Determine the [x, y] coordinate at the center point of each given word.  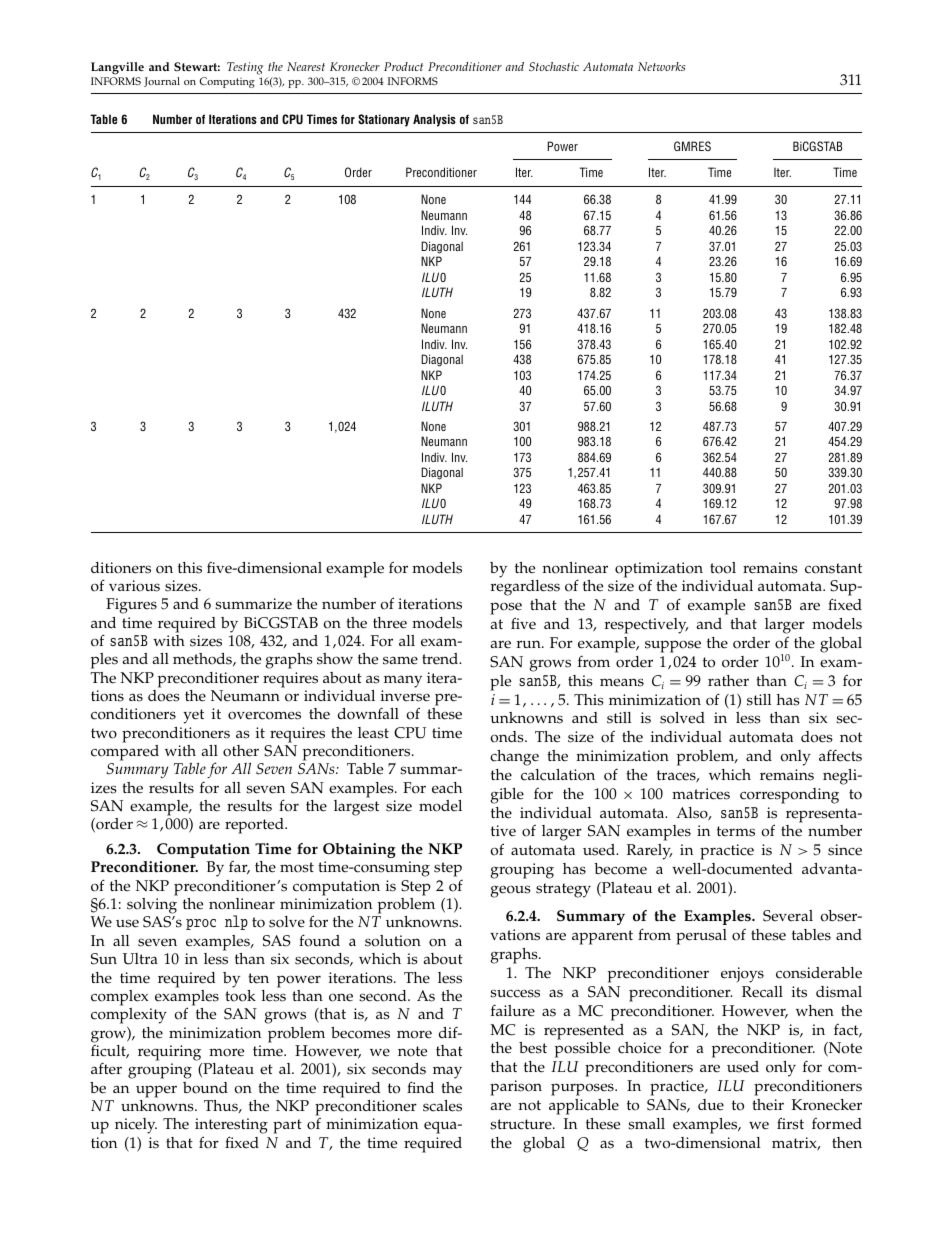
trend [441, 659]
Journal [162, 82]
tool [723, 568]
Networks [661, 66]
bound [205, 1088]
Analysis [434, 120]
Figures [131, 606]
